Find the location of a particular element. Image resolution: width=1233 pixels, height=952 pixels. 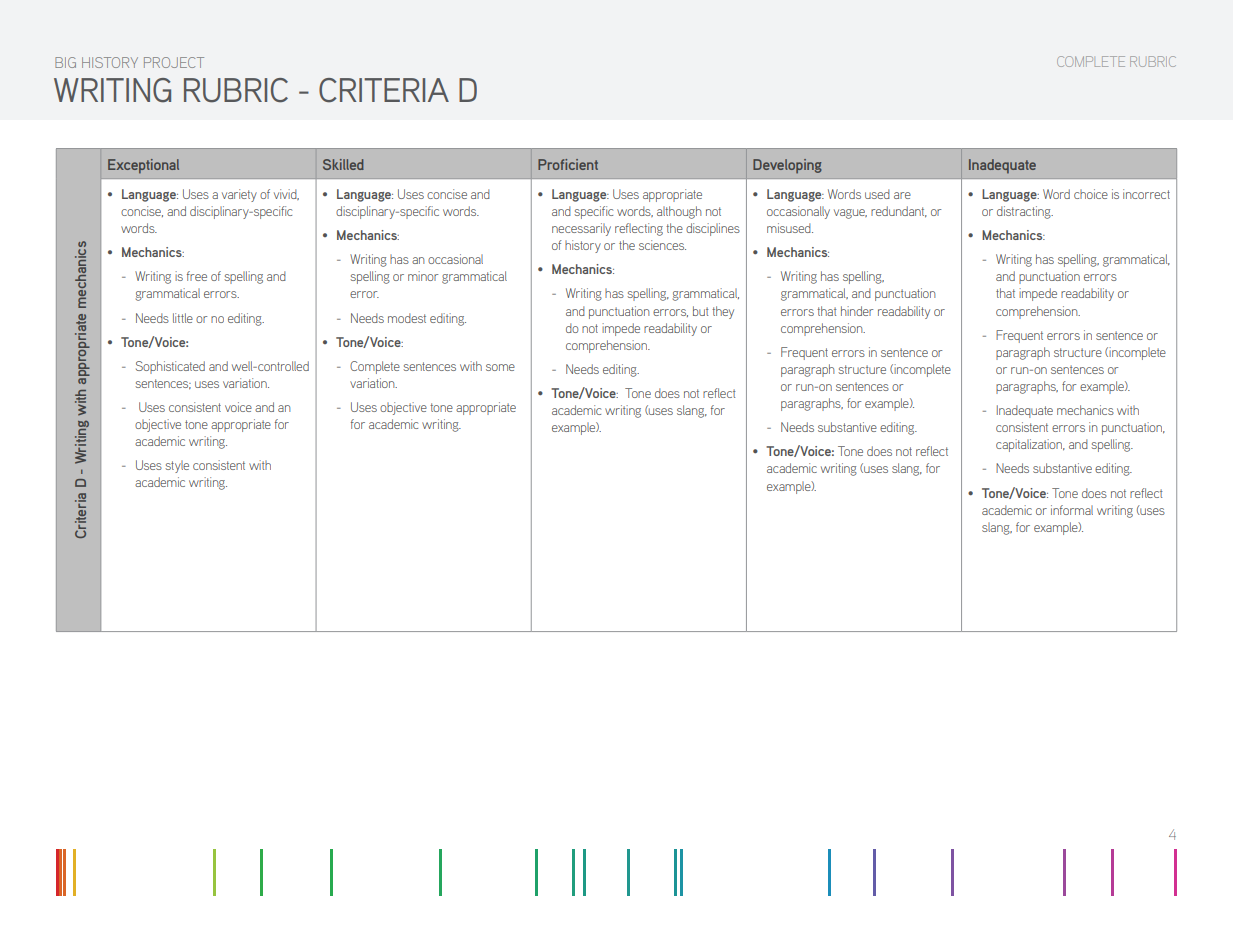

style is located at coordinates (177, 466).
